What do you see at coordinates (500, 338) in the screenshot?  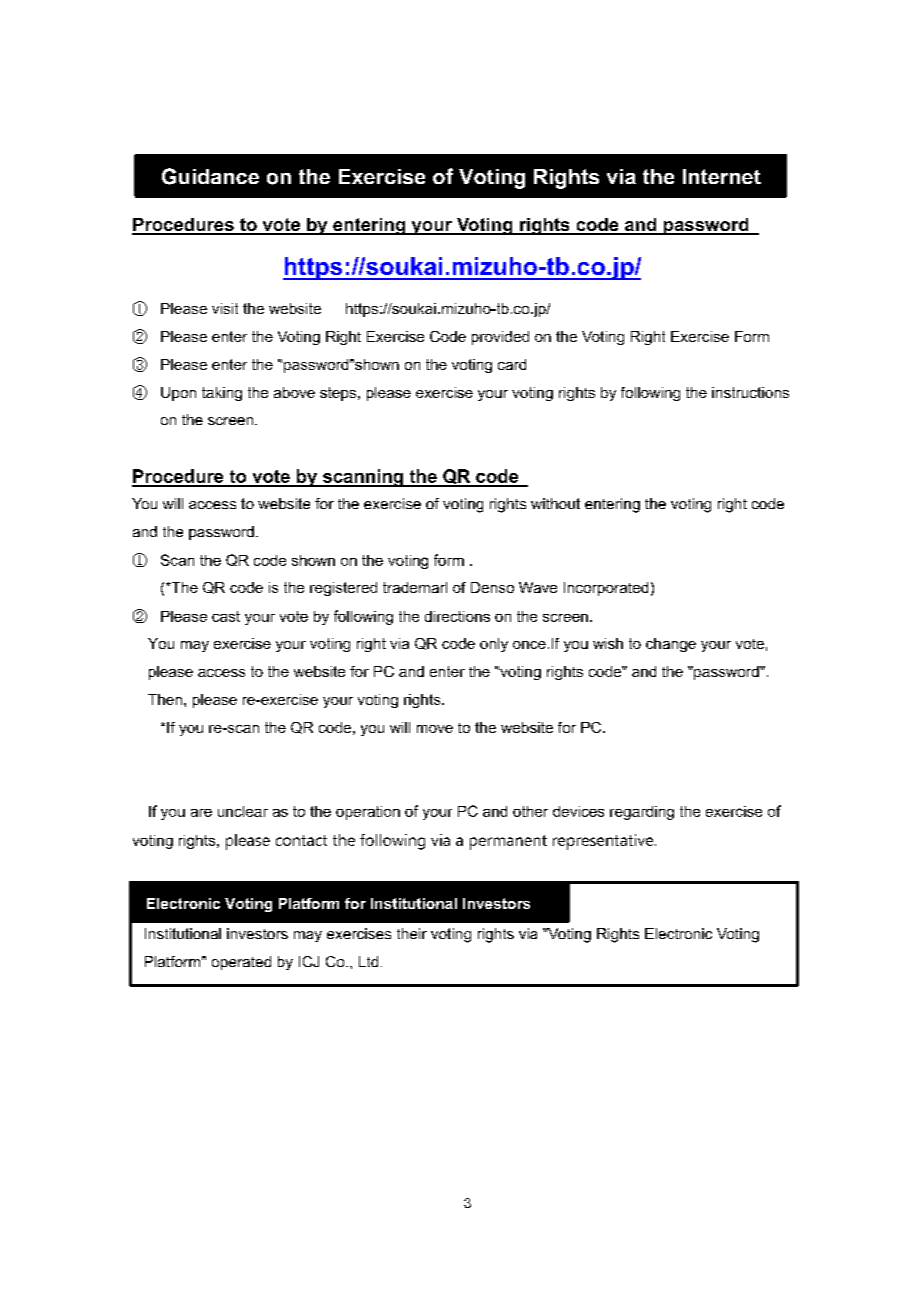 I see `provided` at bounding box center [500, 338].
